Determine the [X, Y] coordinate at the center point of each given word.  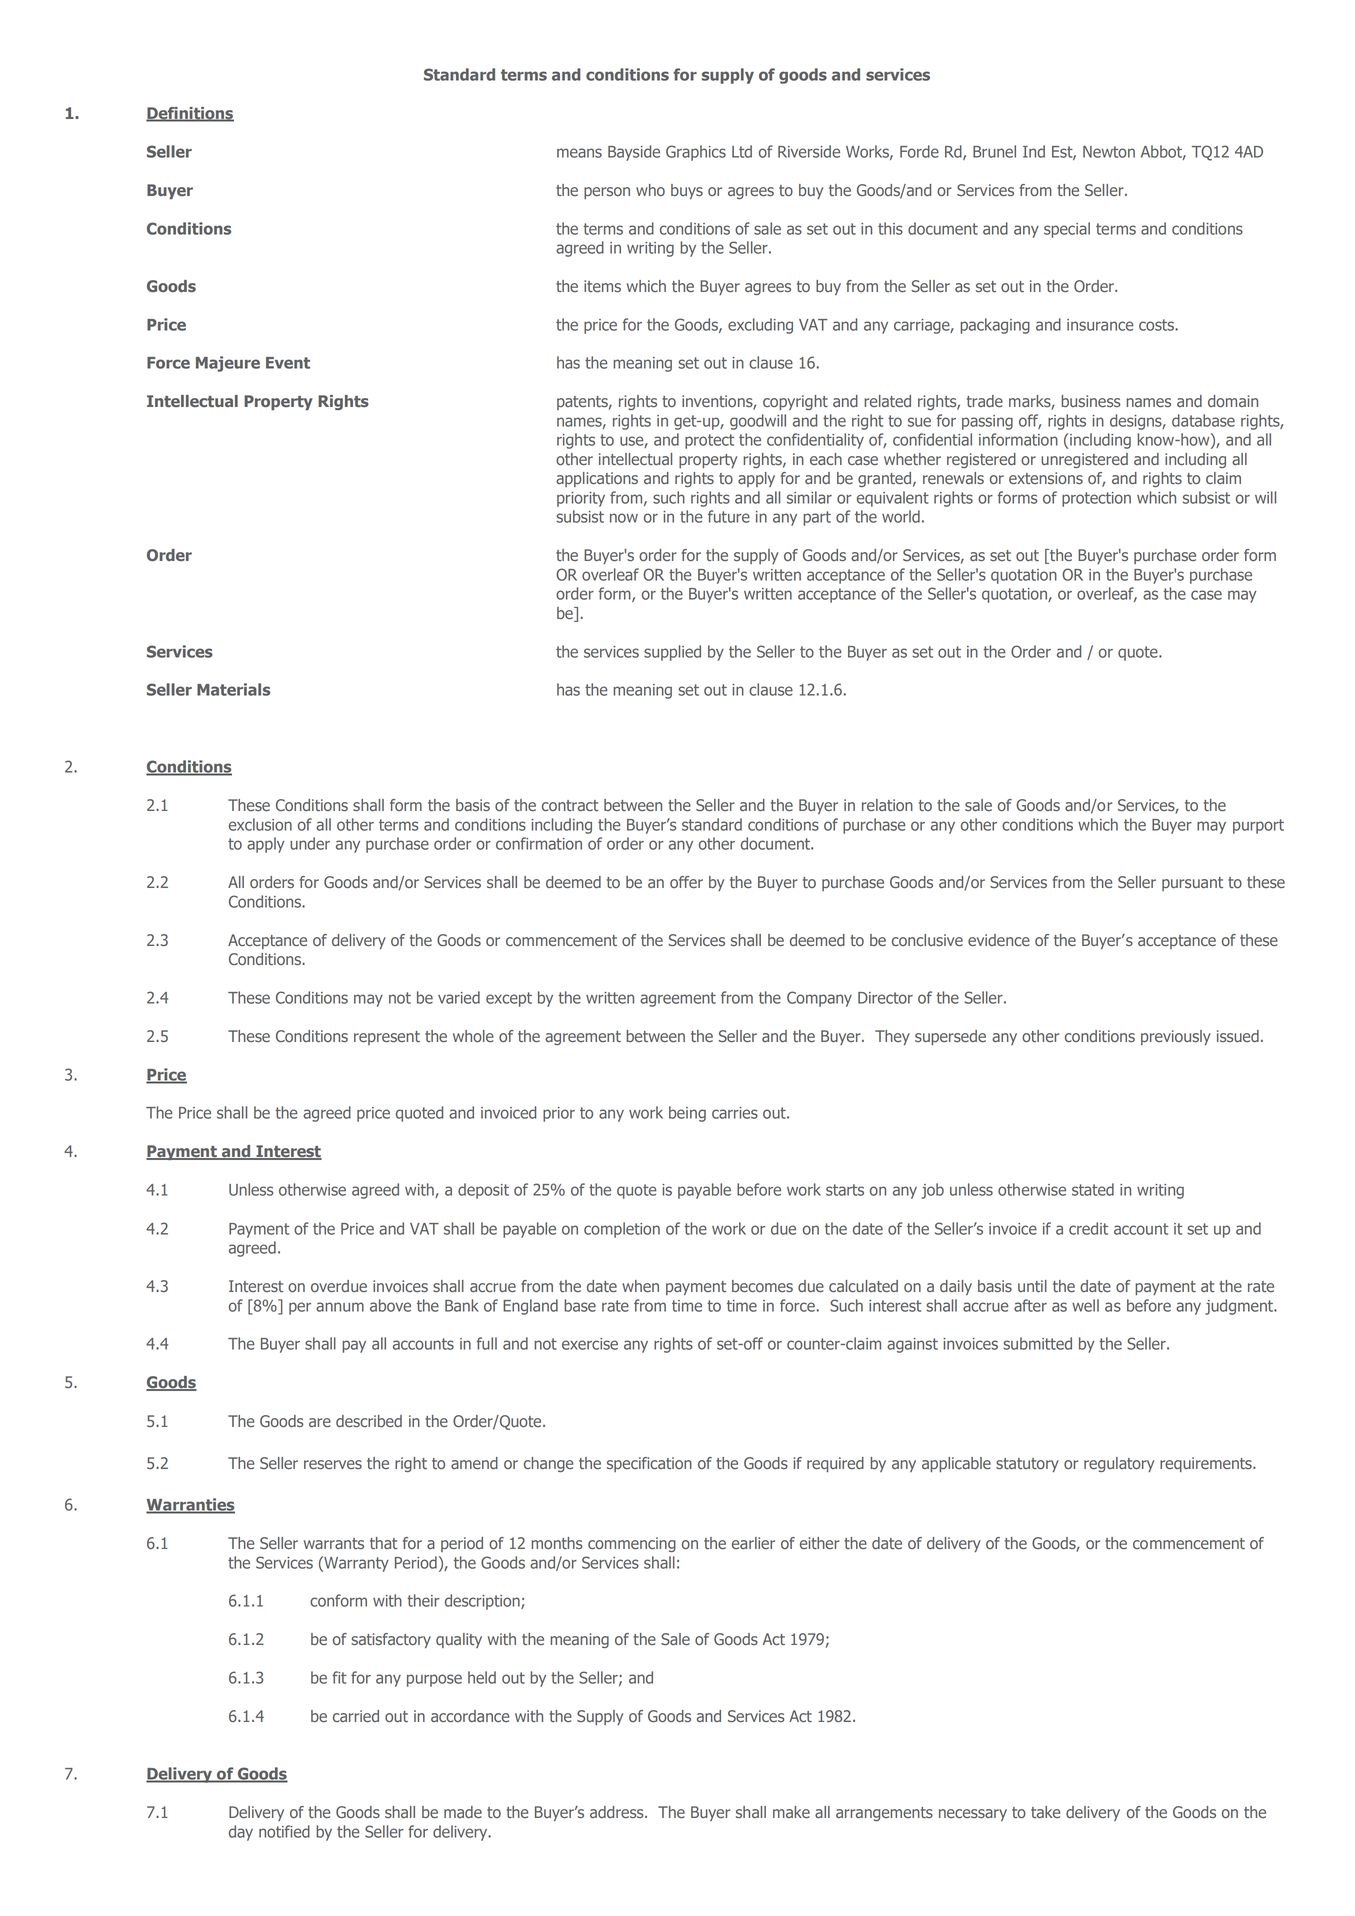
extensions [1046, 478]
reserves [333, 1464]
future [729, 516]
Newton [1109, 152]
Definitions [190, 114]
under [310, 843]
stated [1093, 1189]
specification [649, 1464]
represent [387, 1038]
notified [284, 1831]
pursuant [1192, 884]
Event [288, 363]
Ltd [742, 151]
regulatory [1119, 1464]
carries [735, 1113]
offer [686, 882]
